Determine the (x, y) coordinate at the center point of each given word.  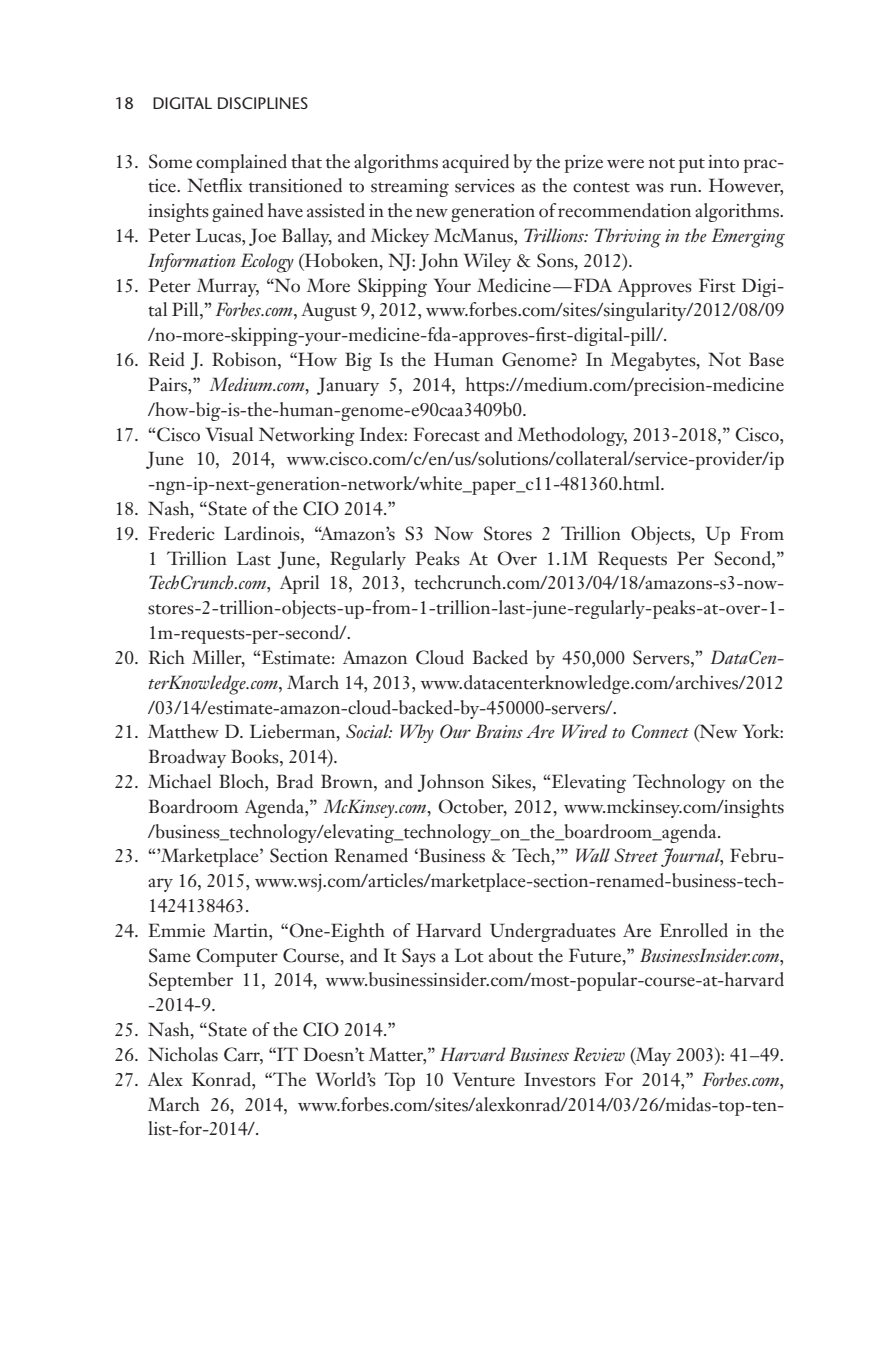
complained (241, 163)
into (723, 162)
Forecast (446, 434)
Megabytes (654, 361)
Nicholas (183, 1054)
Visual (229, 434)
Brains (499, 731)
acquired (475, 163)
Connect (660, 731)
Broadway (187, 758)
